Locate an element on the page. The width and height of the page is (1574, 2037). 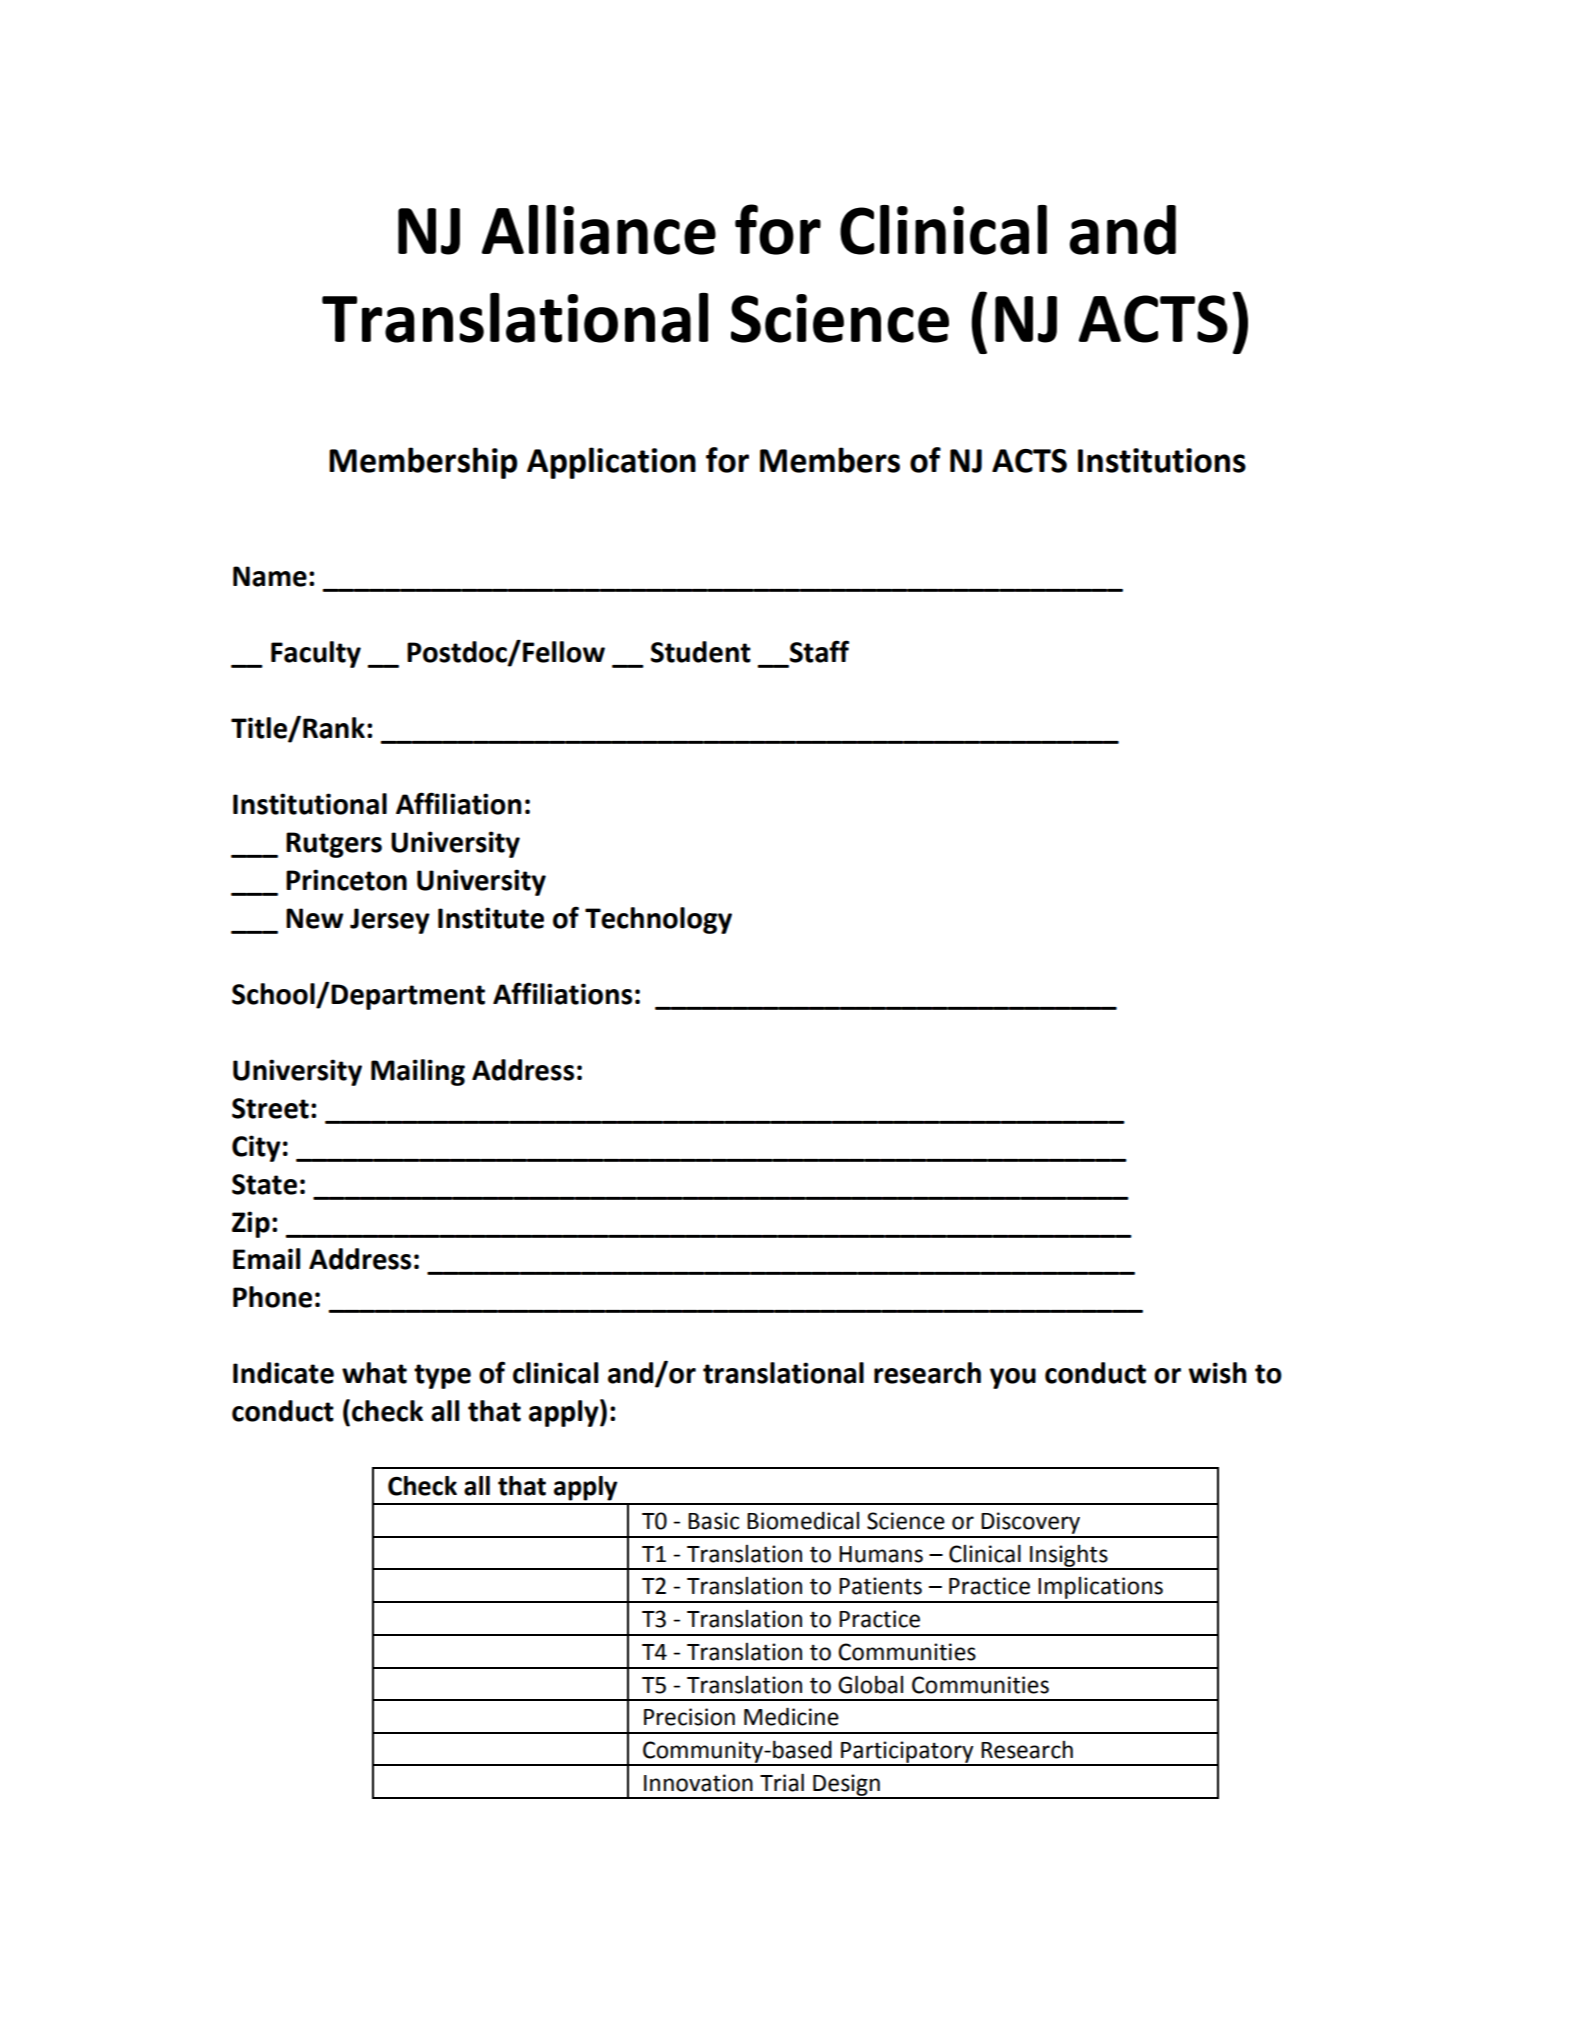
Mailing is located at coordinates (418, 1072).
